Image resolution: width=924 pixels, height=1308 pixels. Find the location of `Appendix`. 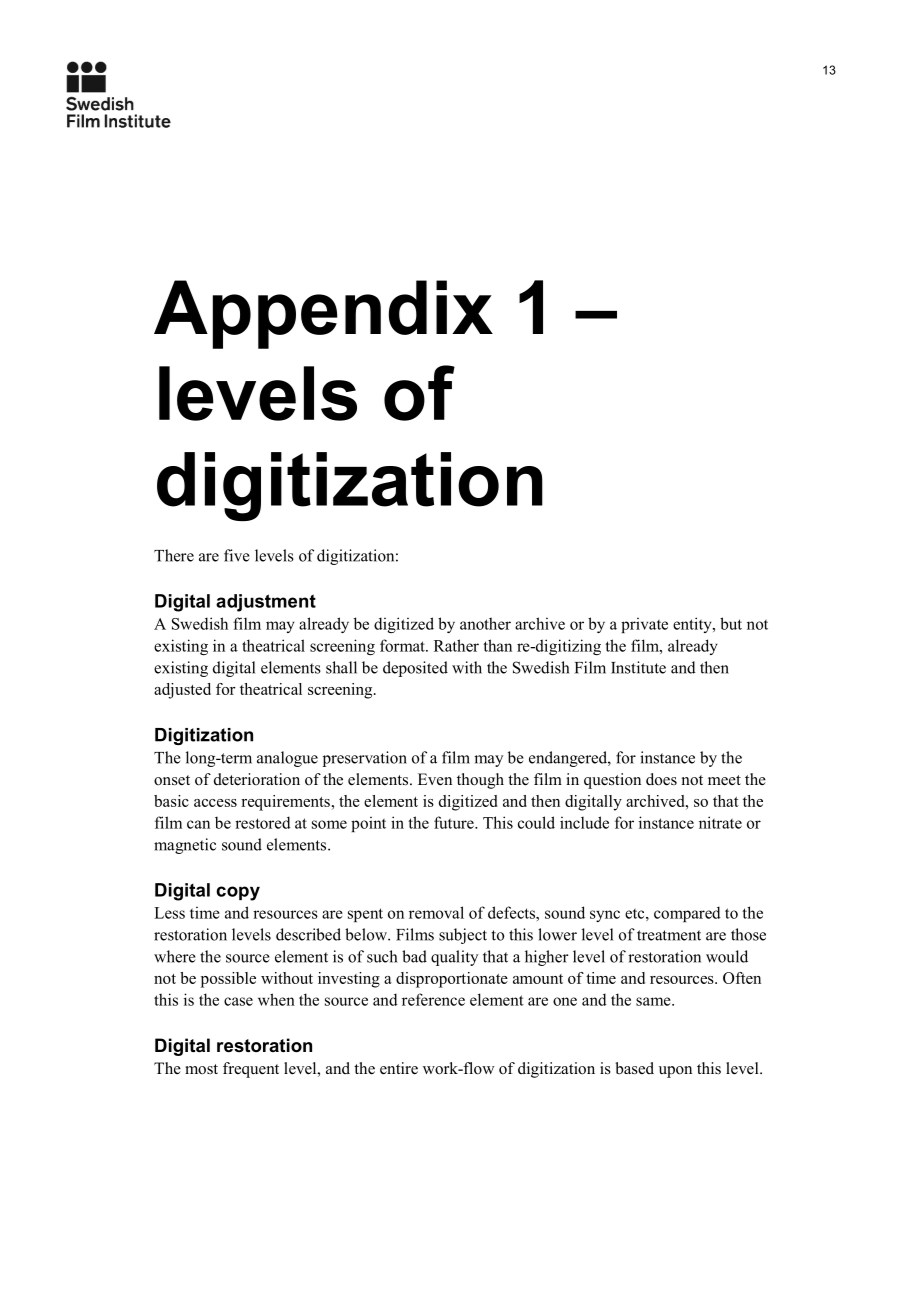

Appendix is located at coordinates (323, 314).
